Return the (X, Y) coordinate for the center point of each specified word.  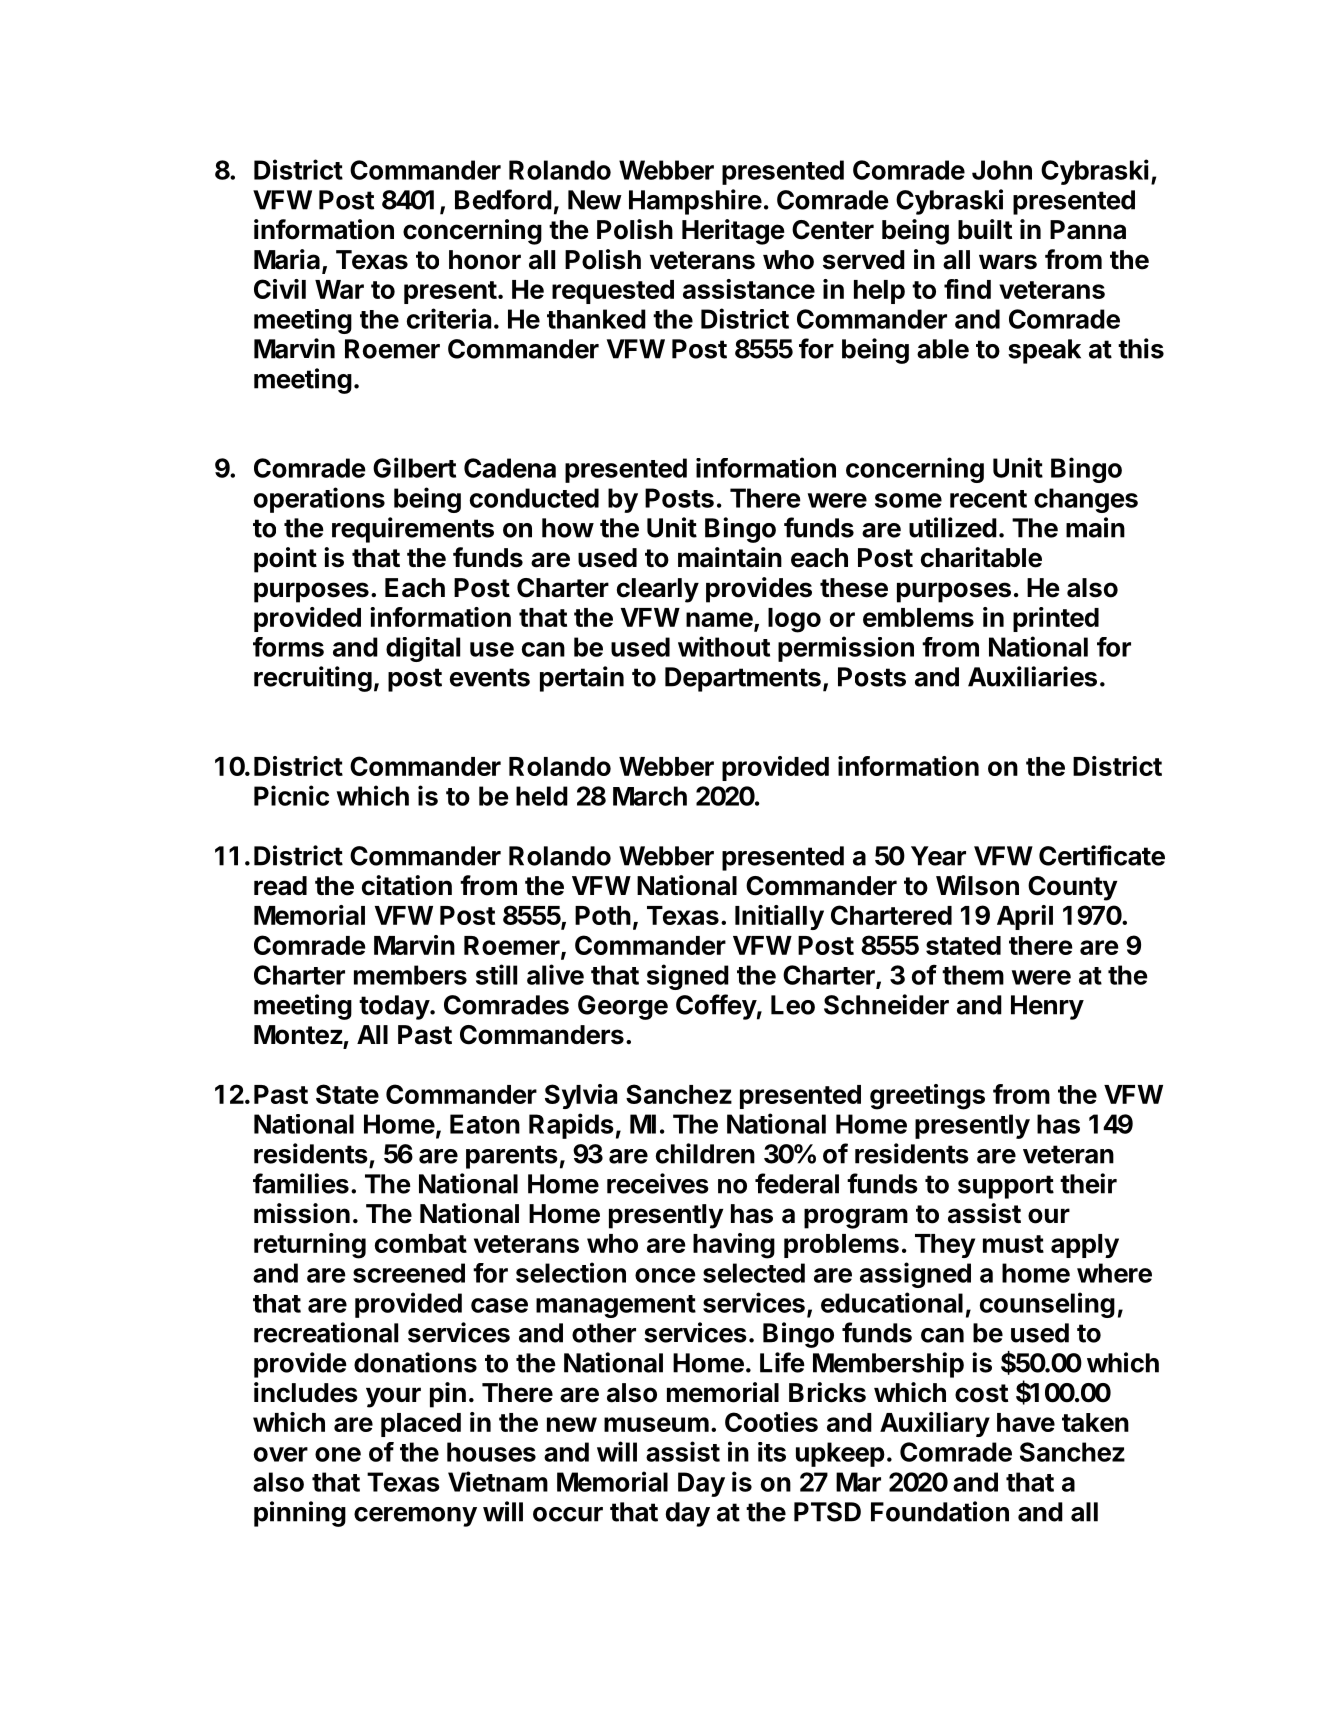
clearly (658, 590)
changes (1086, 500)
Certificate (1102, 855)
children (705, 1153)
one (338, 1454)
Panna (1088, 230)
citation (407, 885)
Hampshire (695, 202)
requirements (413, 530)
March (650, 796)
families (301, 1183)
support (1006, 1187)
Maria (287, 259)
